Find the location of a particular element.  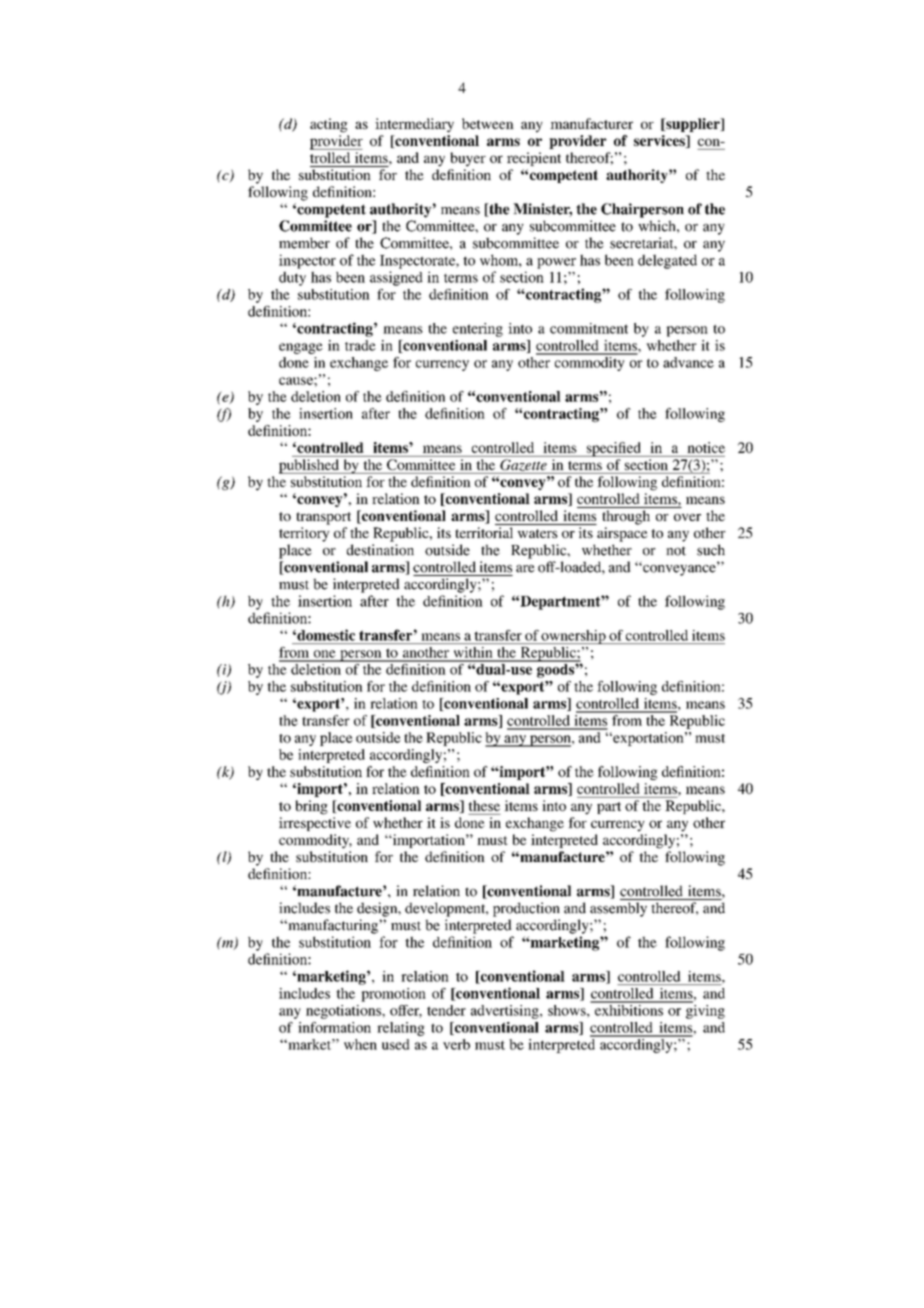

bring is located at coordinates (311, 807).
